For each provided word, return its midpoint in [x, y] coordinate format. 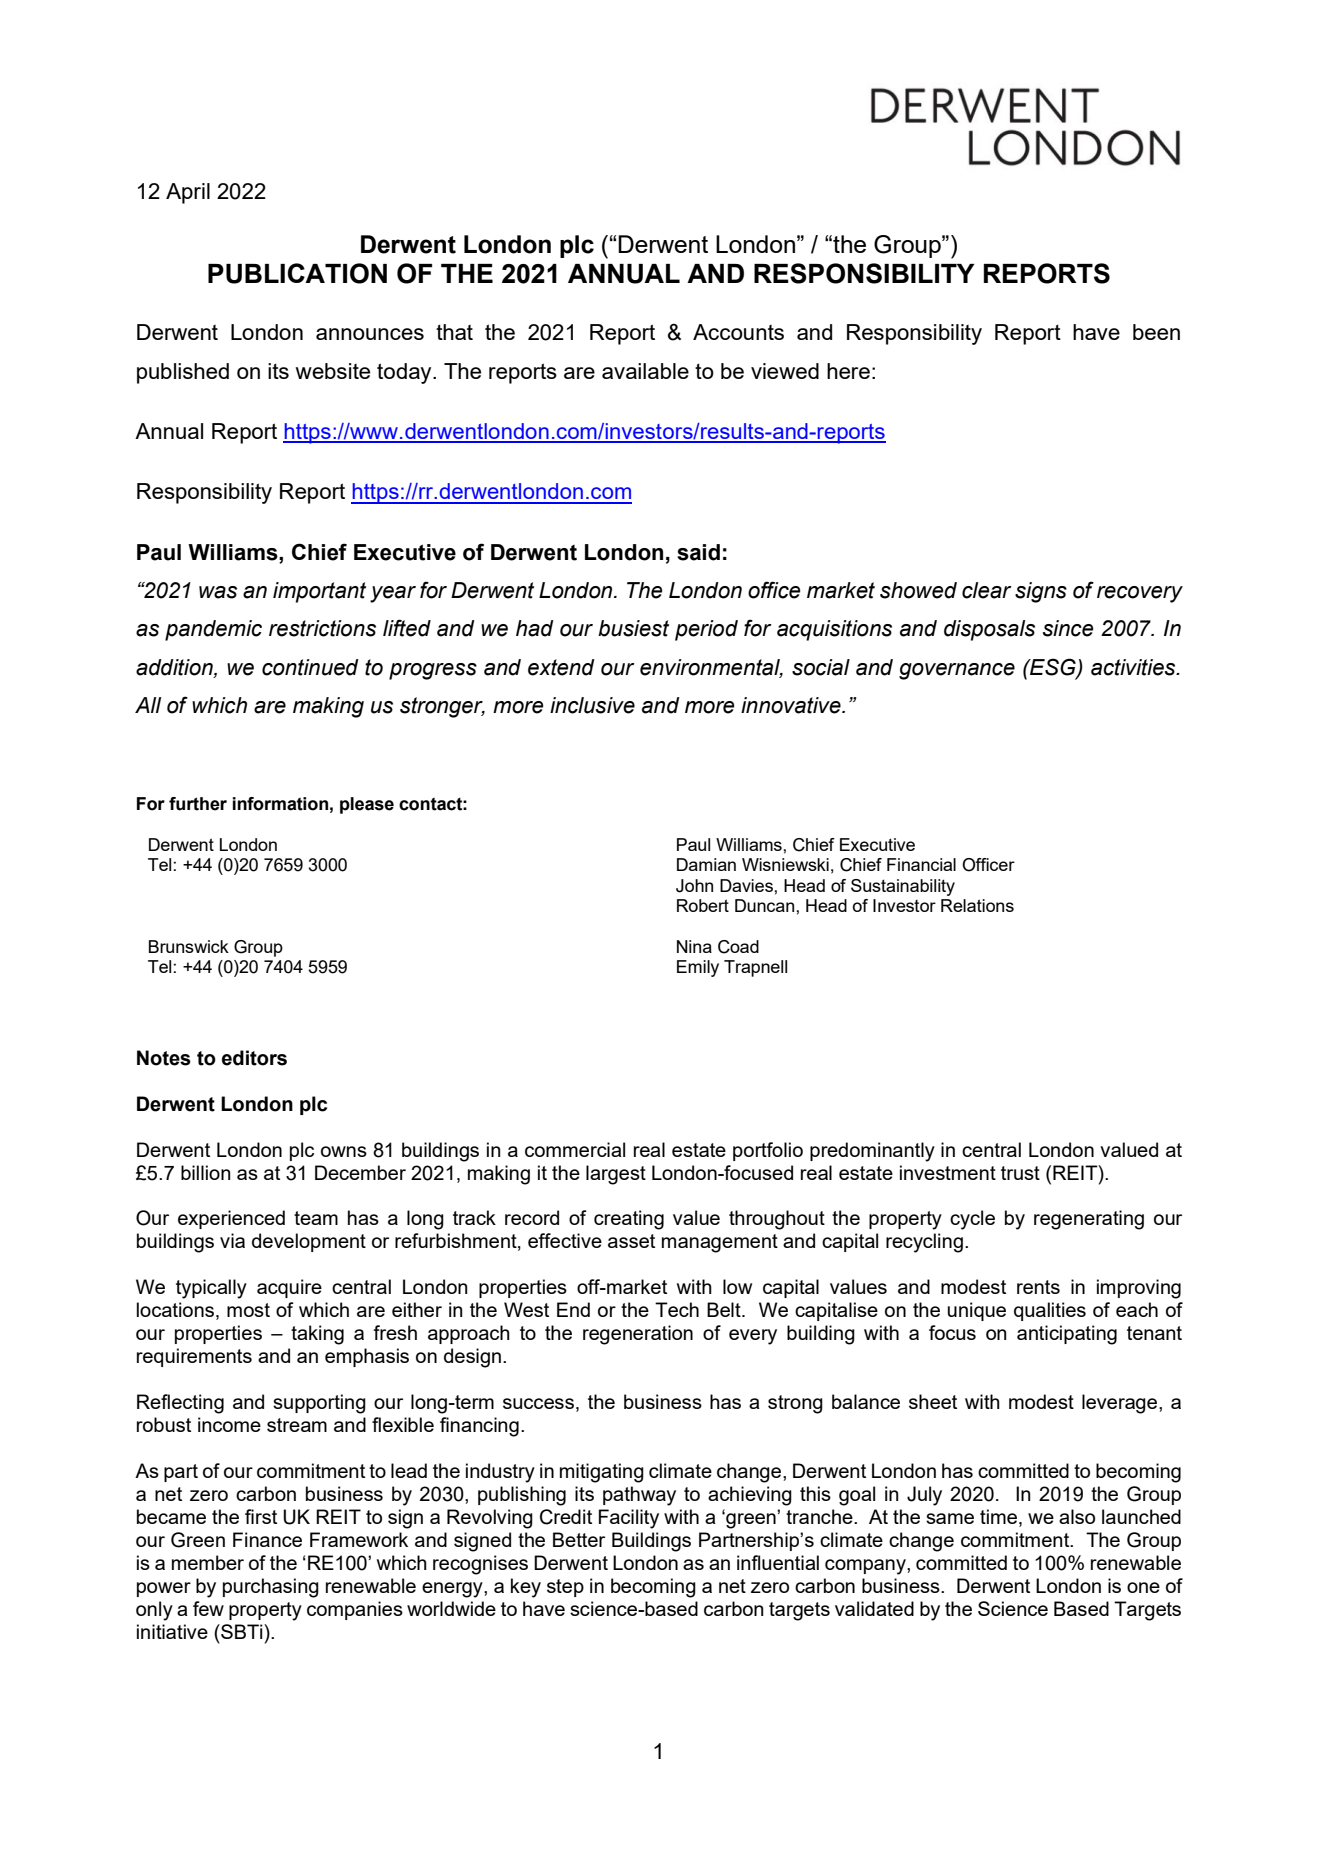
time [1000, 1518]
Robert [703, 905]
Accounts [738, 332]
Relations [977, 905]
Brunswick [189, 946]
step [565, 1588]
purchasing [271, 1588]
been [1156, 332]
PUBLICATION [297, 273]
